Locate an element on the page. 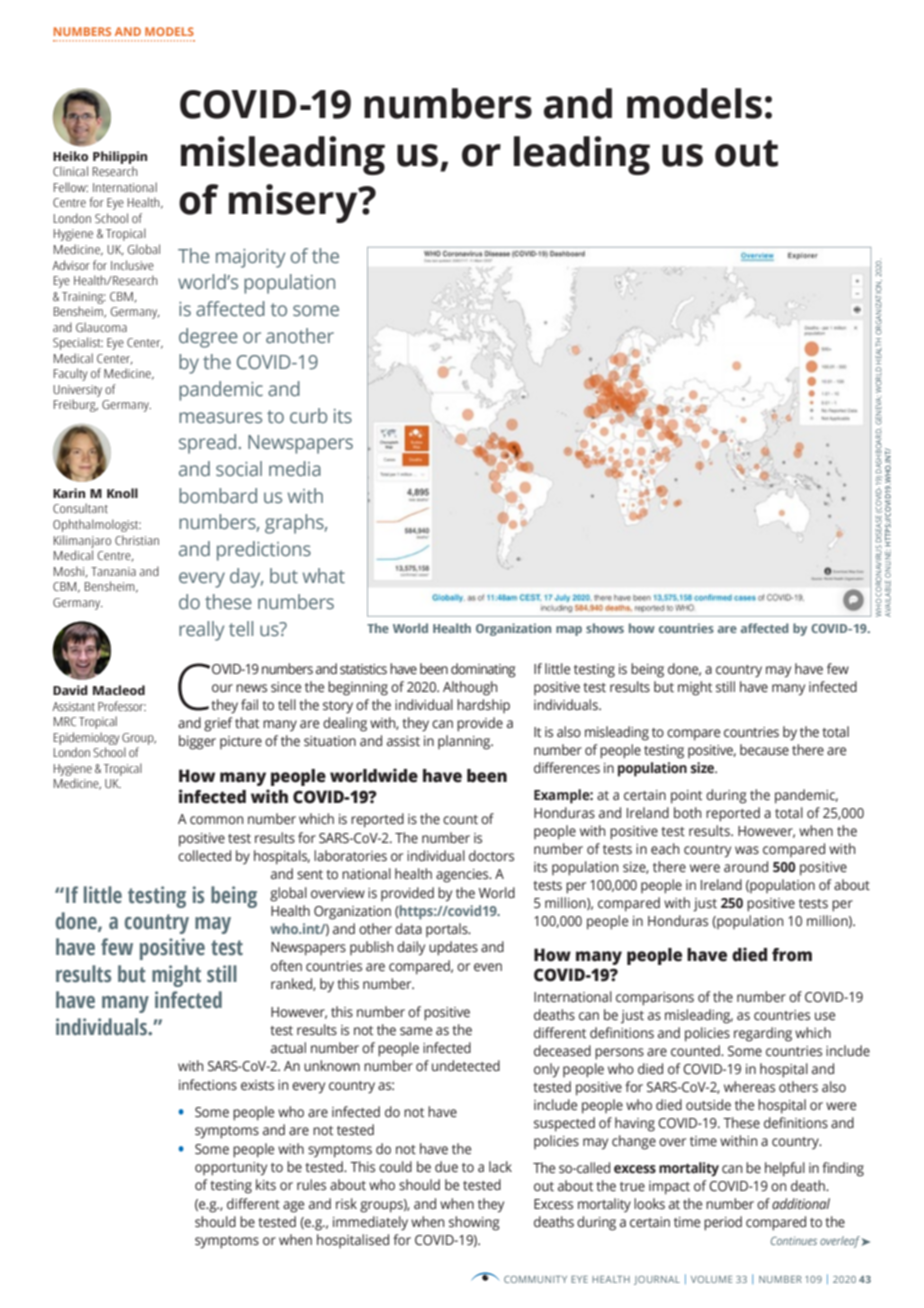 This page has width=924, height=1308. shows is located at coordinates (605, 628).
